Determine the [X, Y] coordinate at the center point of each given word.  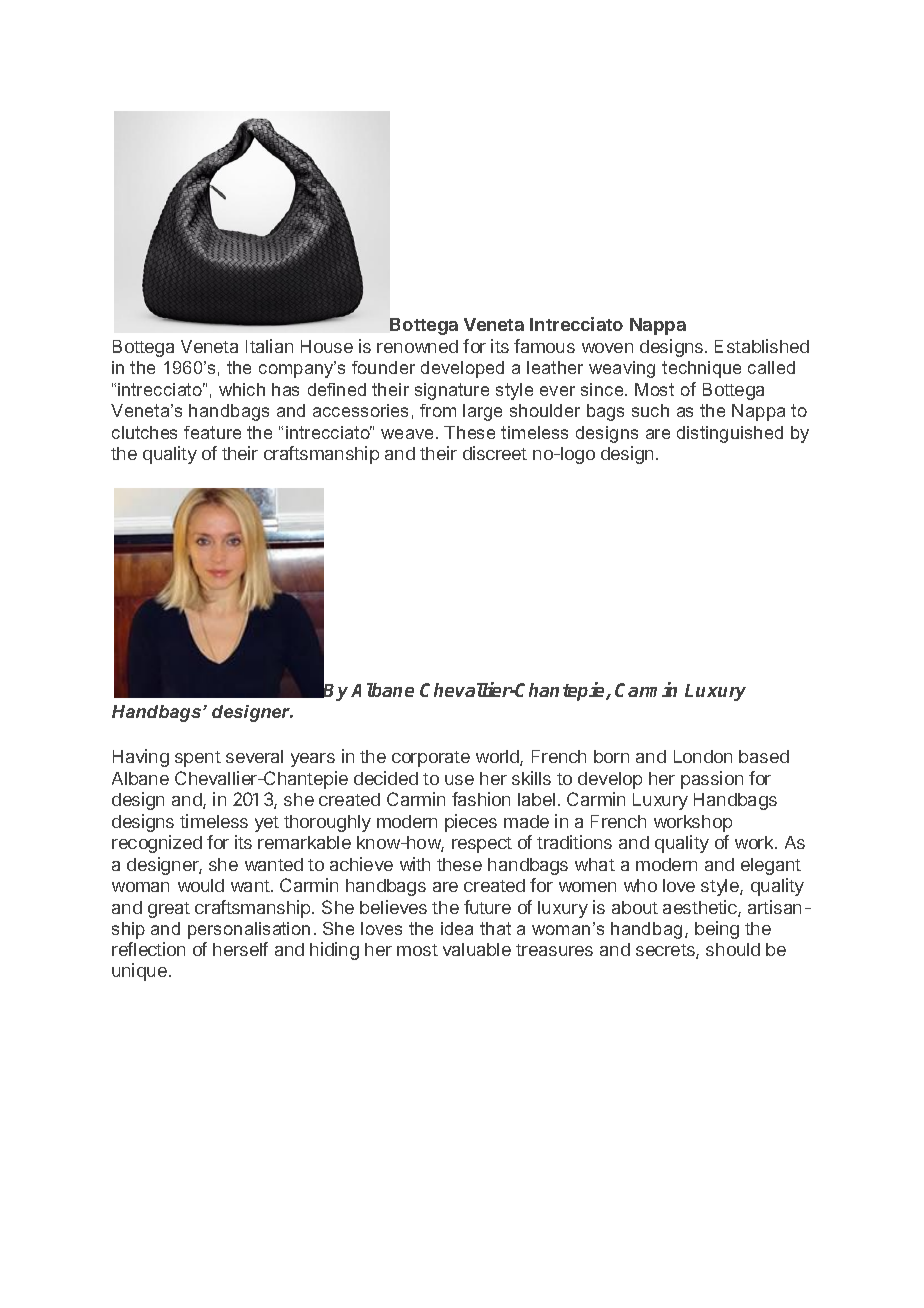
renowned [417, 346]
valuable [477, 949]
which [242, 389]
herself [240, 949]
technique [701, 369]
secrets [666, 951]
